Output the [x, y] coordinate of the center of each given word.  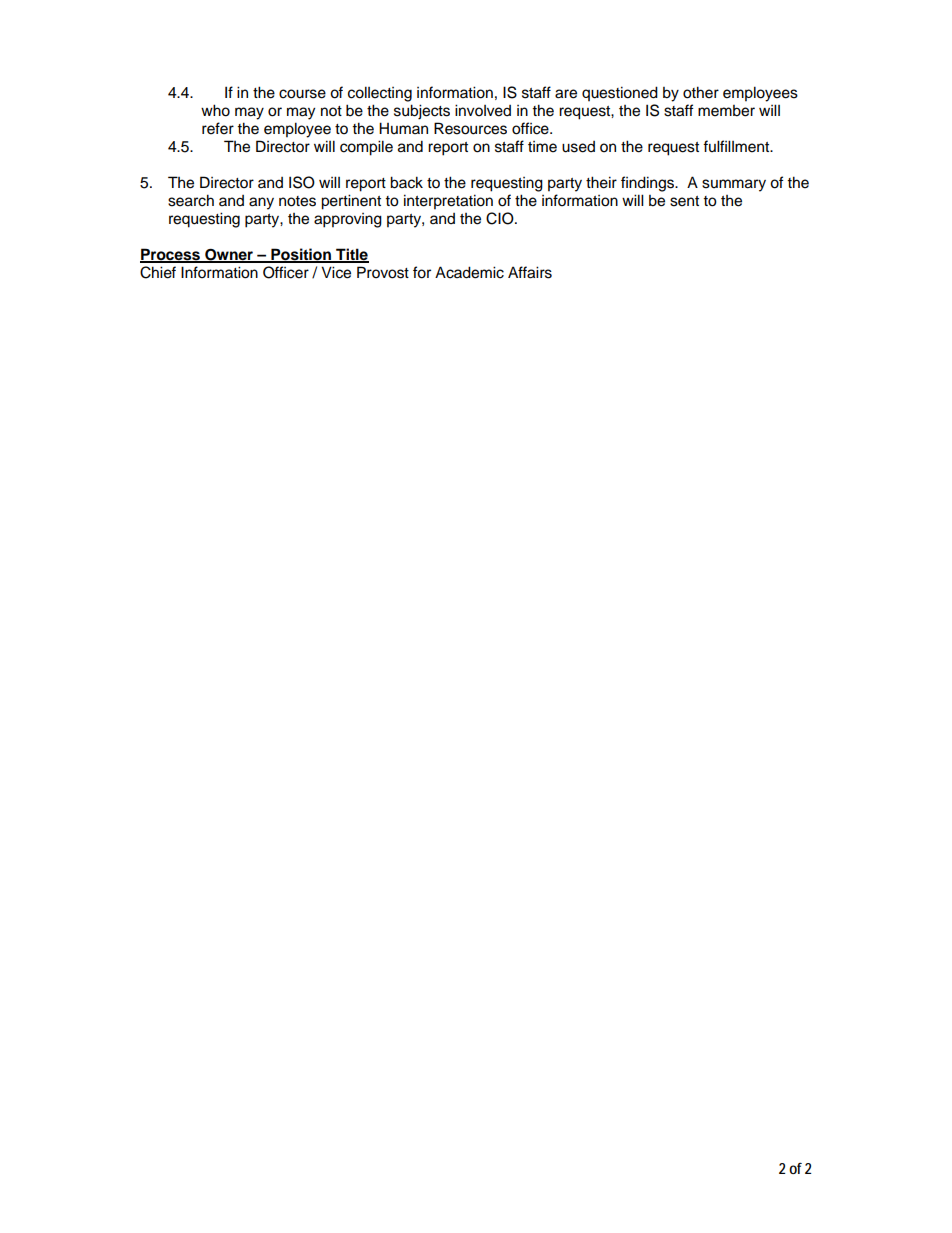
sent [684, 201]
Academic [469, 272]
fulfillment [737, 146]
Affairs [530, 272]
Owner [229, 255]
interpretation [448, 202]
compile [366, 148]
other [701, 92]
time [542, 147]
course [302, 94]
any [261, 203]
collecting [380, 94]
